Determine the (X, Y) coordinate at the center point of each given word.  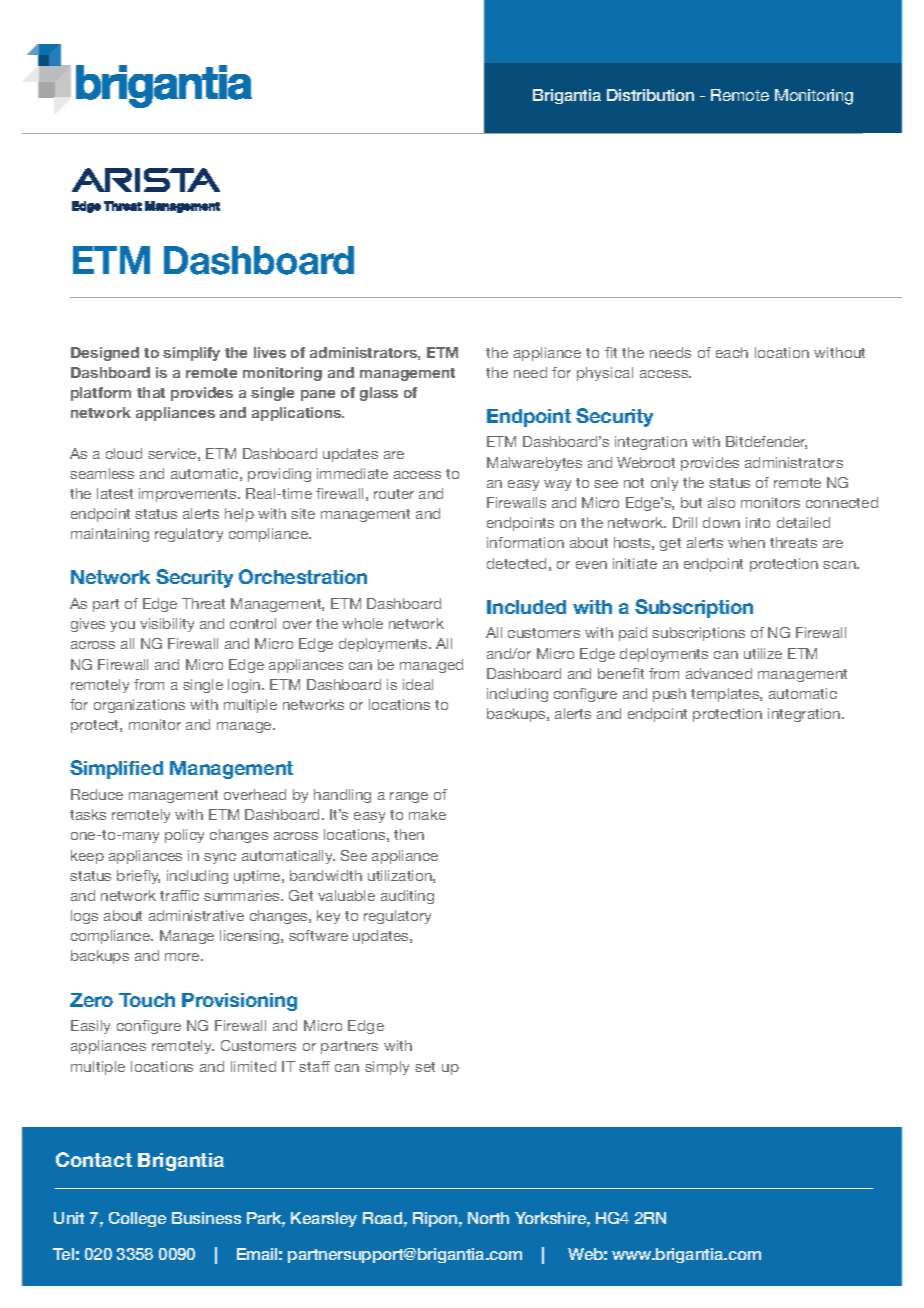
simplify (191, 354)
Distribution (650, 95)
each (732, 352)
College (137, 1219)
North (488, 1218)
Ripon (436, 1219)
